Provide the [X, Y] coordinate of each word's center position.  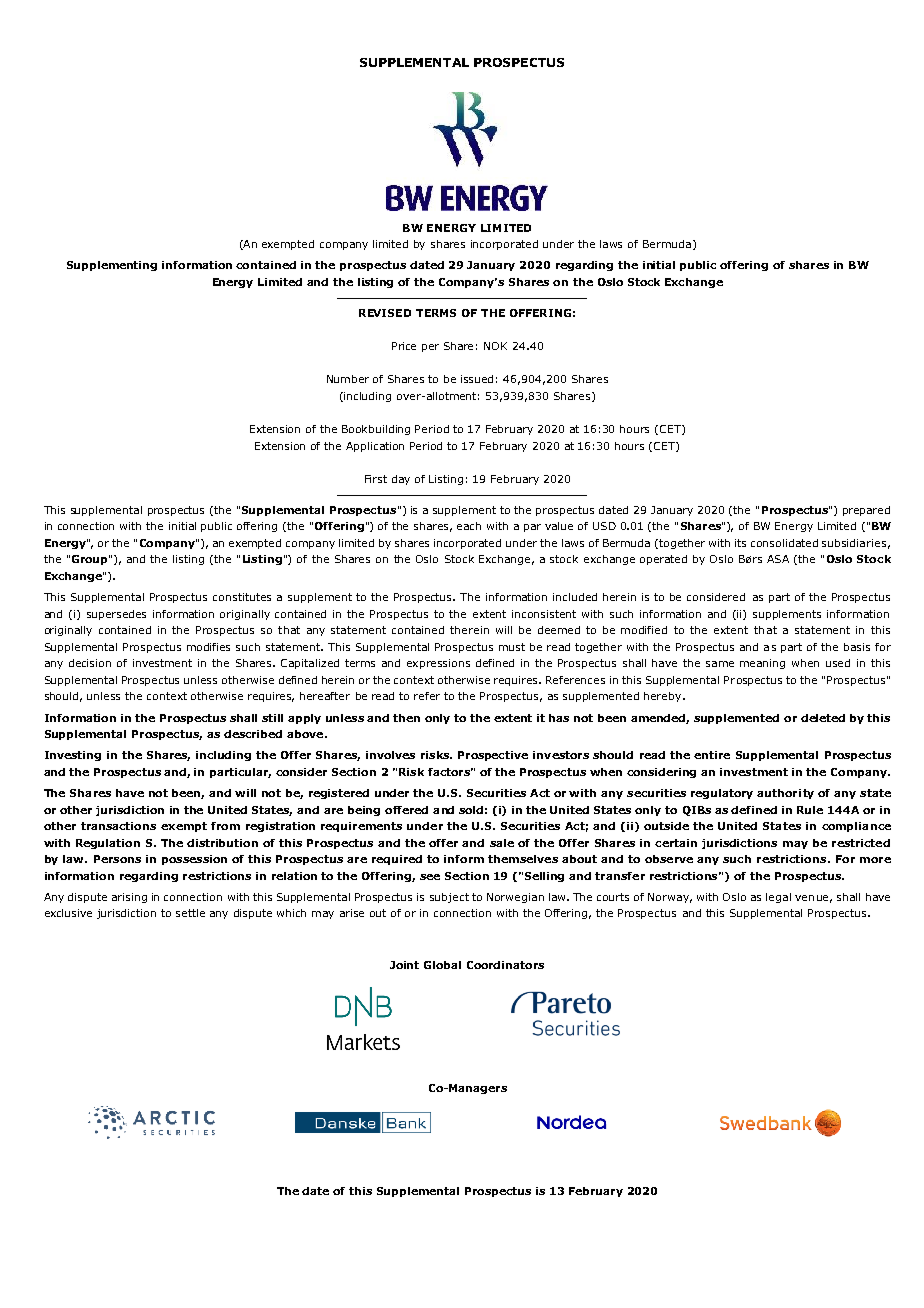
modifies [208, 647]
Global [442, 965]
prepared [866, 511]
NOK [495, 346]
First [376, 479]
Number [348, 379]
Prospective [493, 756]
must [512, 647]
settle [190, 913]
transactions [118, 826]
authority [785, 794]
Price [404, 346]
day [401, 480]
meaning [762, 664]
